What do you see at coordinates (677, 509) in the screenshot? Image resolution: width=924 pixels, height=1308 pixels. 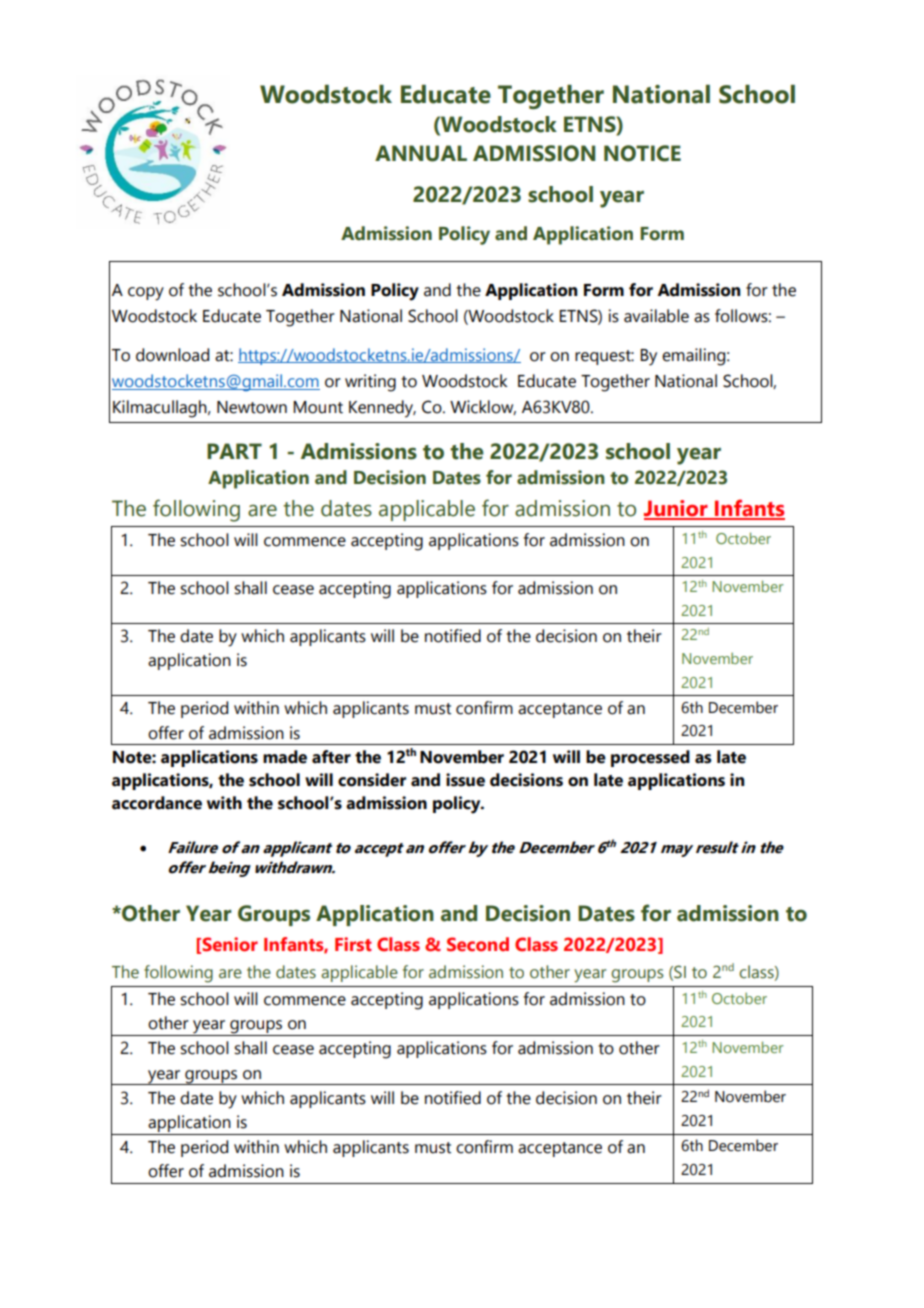 I see `Junior` at bounding box center [677, 509].
